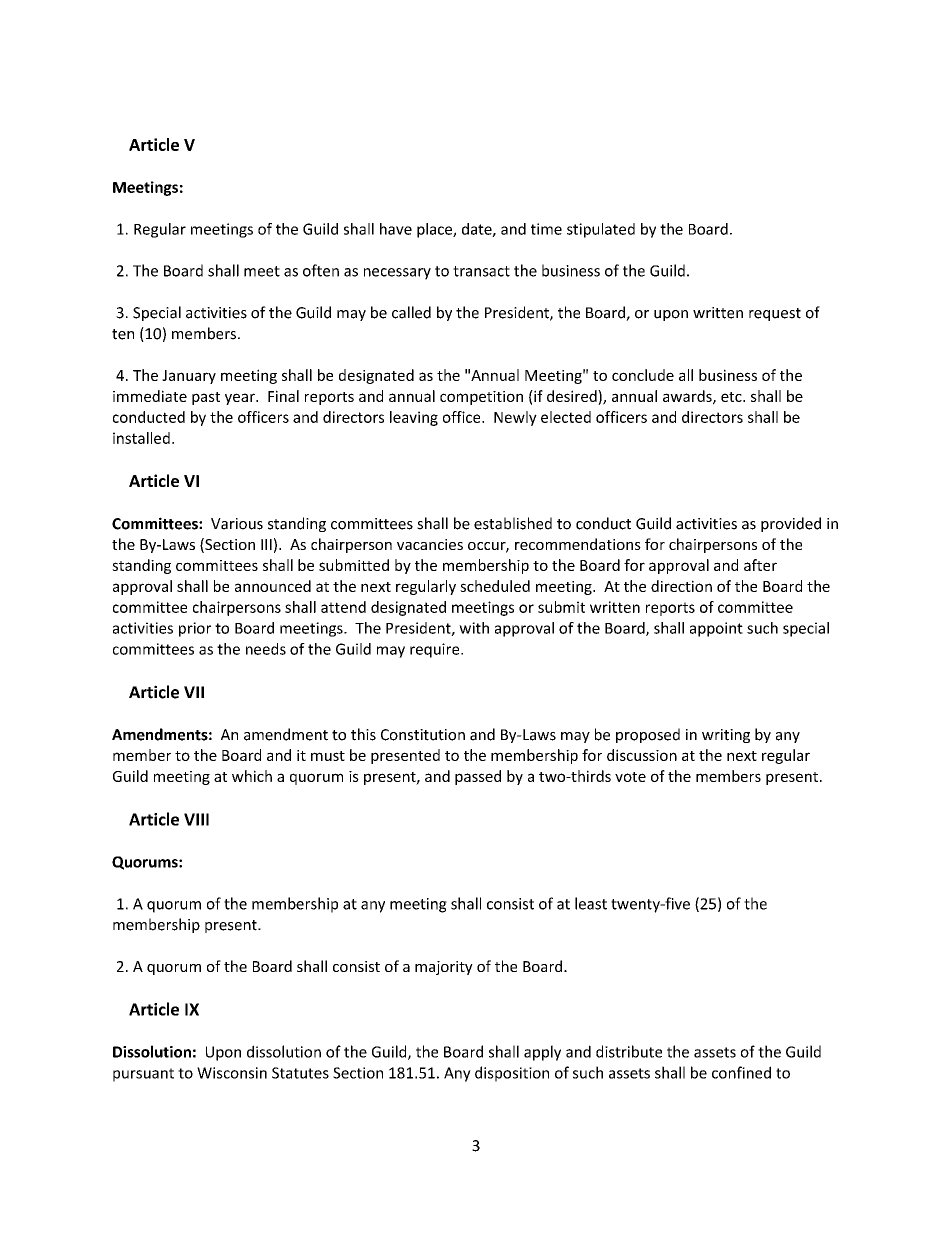 This screenshot has width=952, height=1233. I want to click on disposition, so click(512, 1074).
